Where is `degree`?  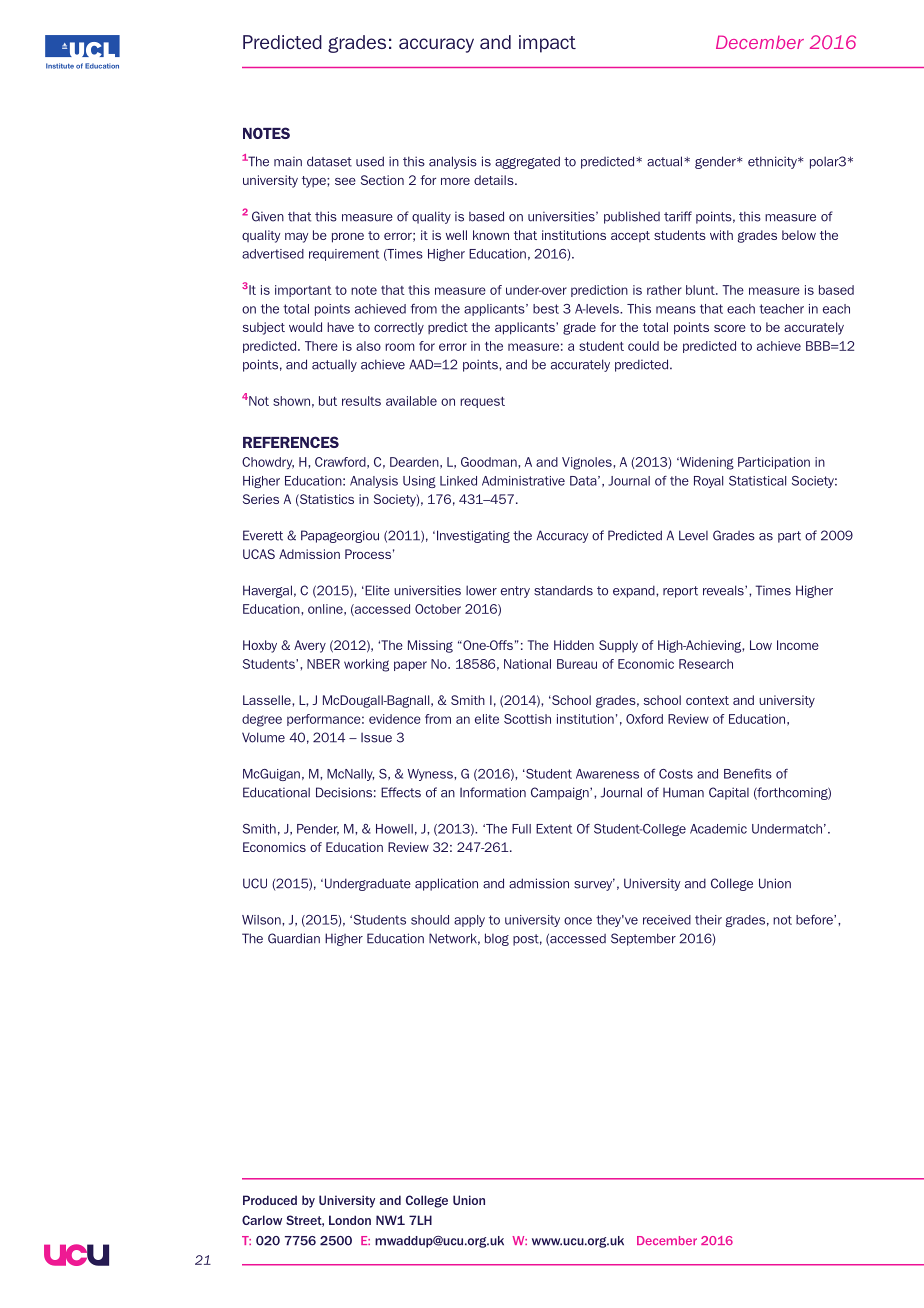 degree is located at coordinates (262, 720).
